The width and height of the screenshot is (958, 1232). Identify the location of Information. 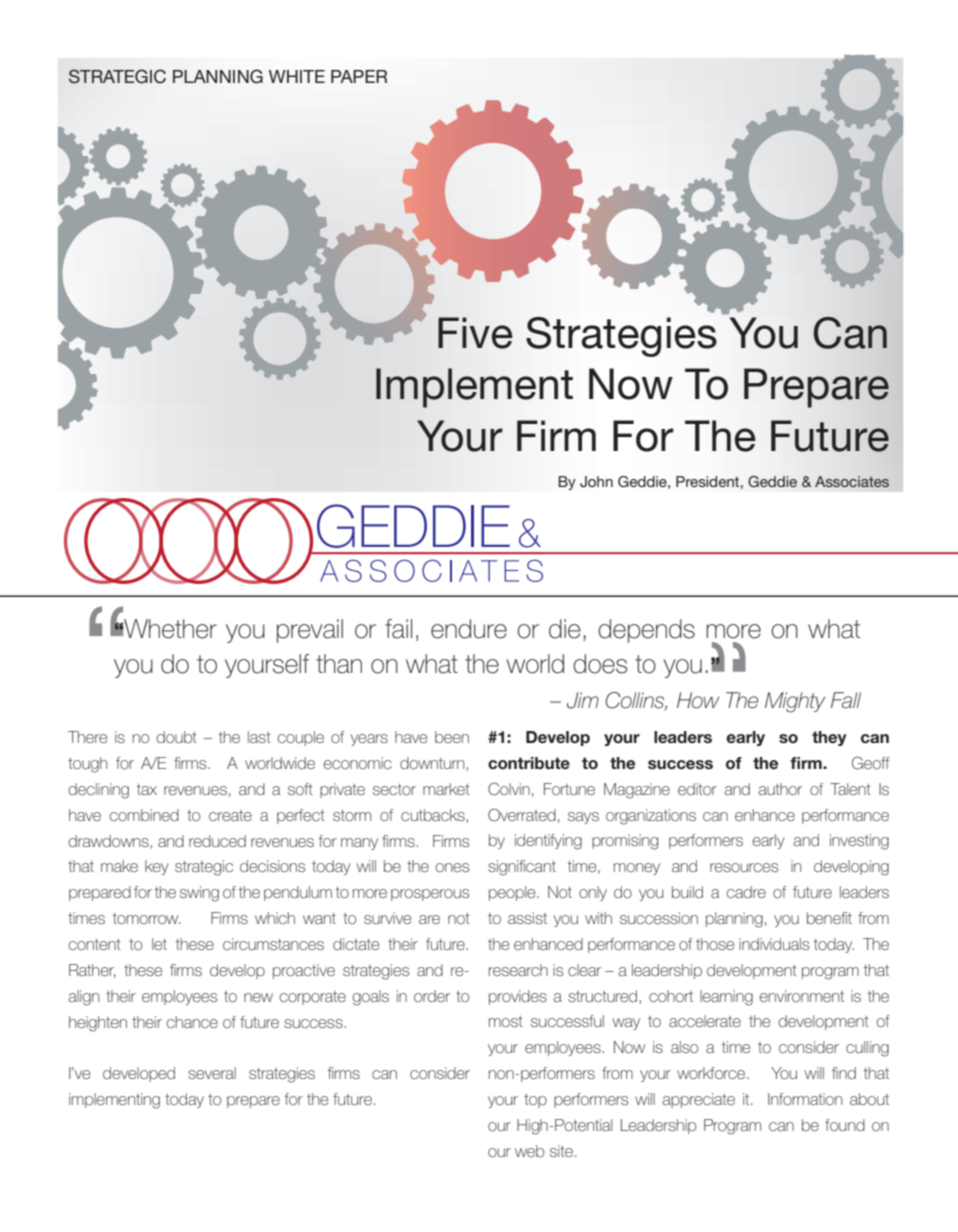
(805, 1099).
